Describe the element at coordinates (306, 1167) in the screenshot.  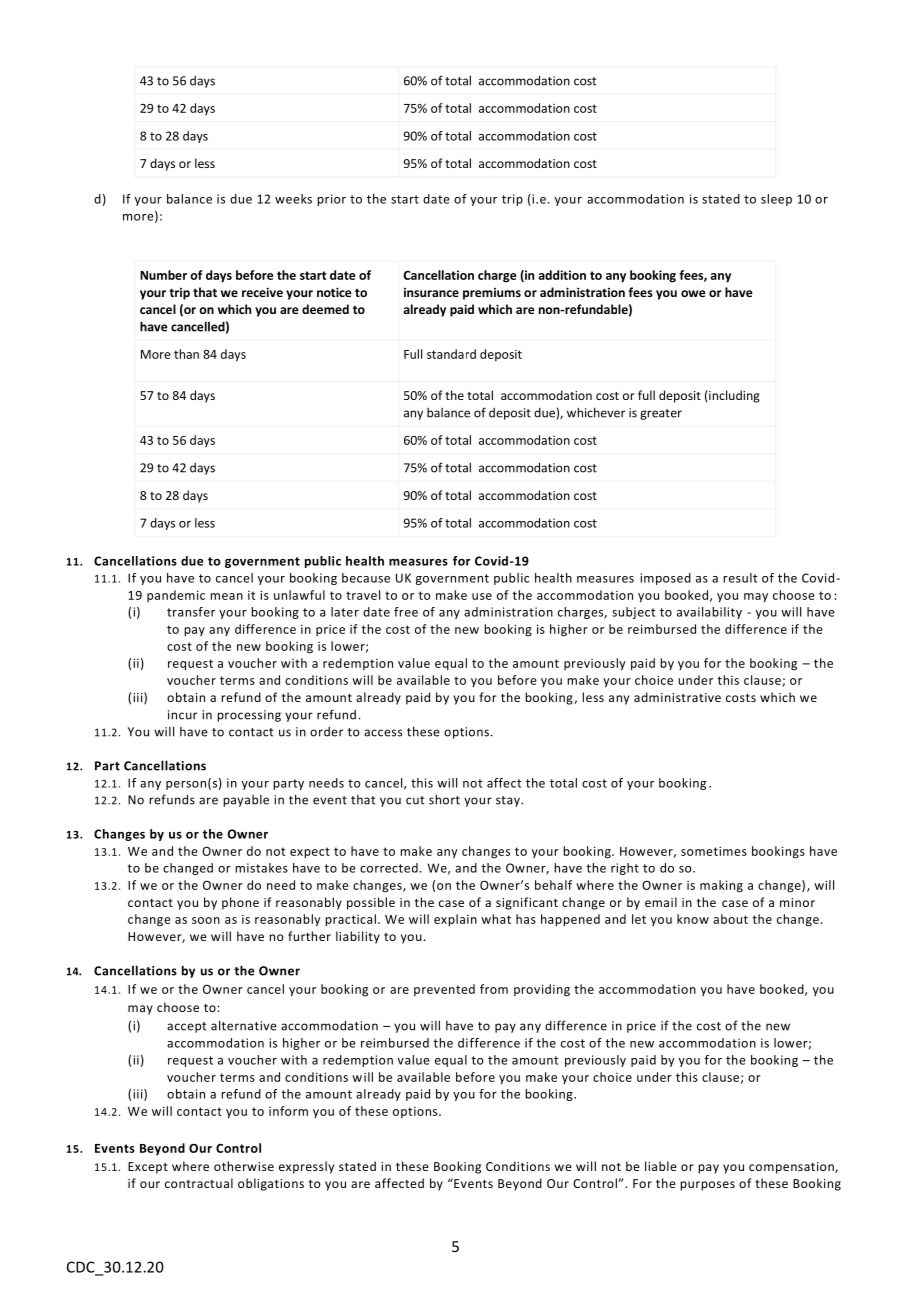
I see `expressly` at that location.
